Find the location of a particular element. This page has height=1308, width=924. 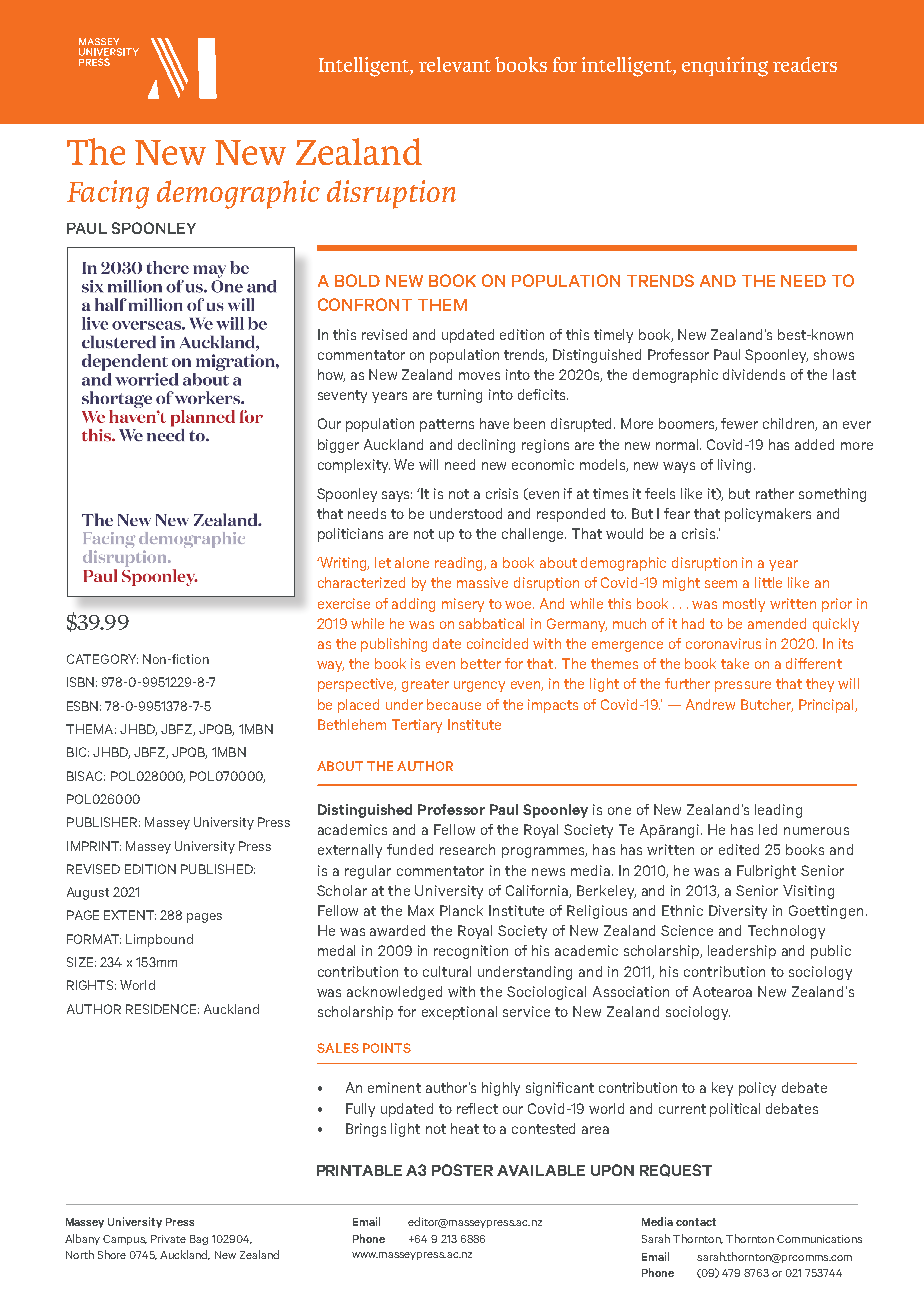

IMPRINT is located at coordinates (94, 846).
